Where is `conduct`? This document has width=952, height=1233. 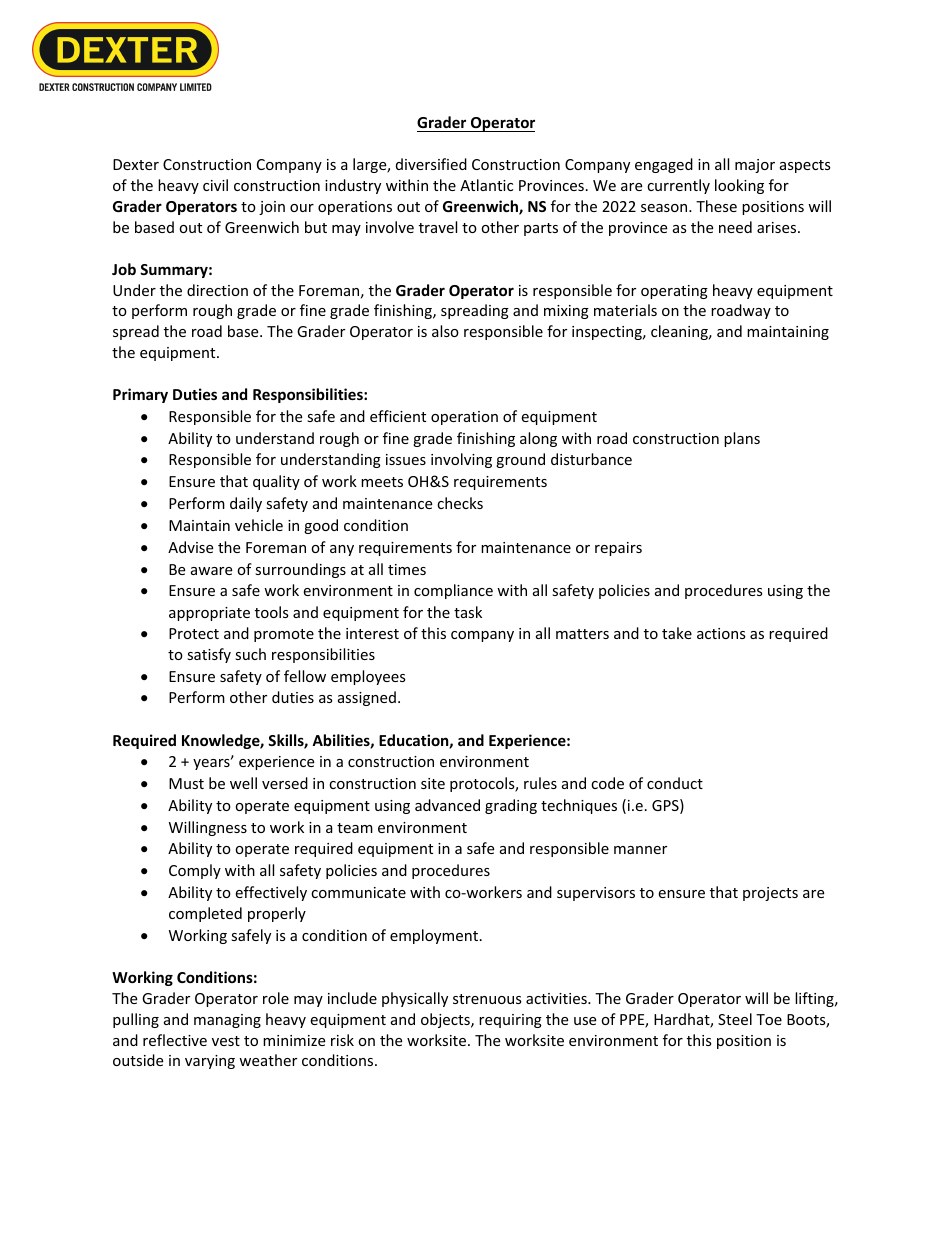
conduct is located at coordinates (675, 783).
